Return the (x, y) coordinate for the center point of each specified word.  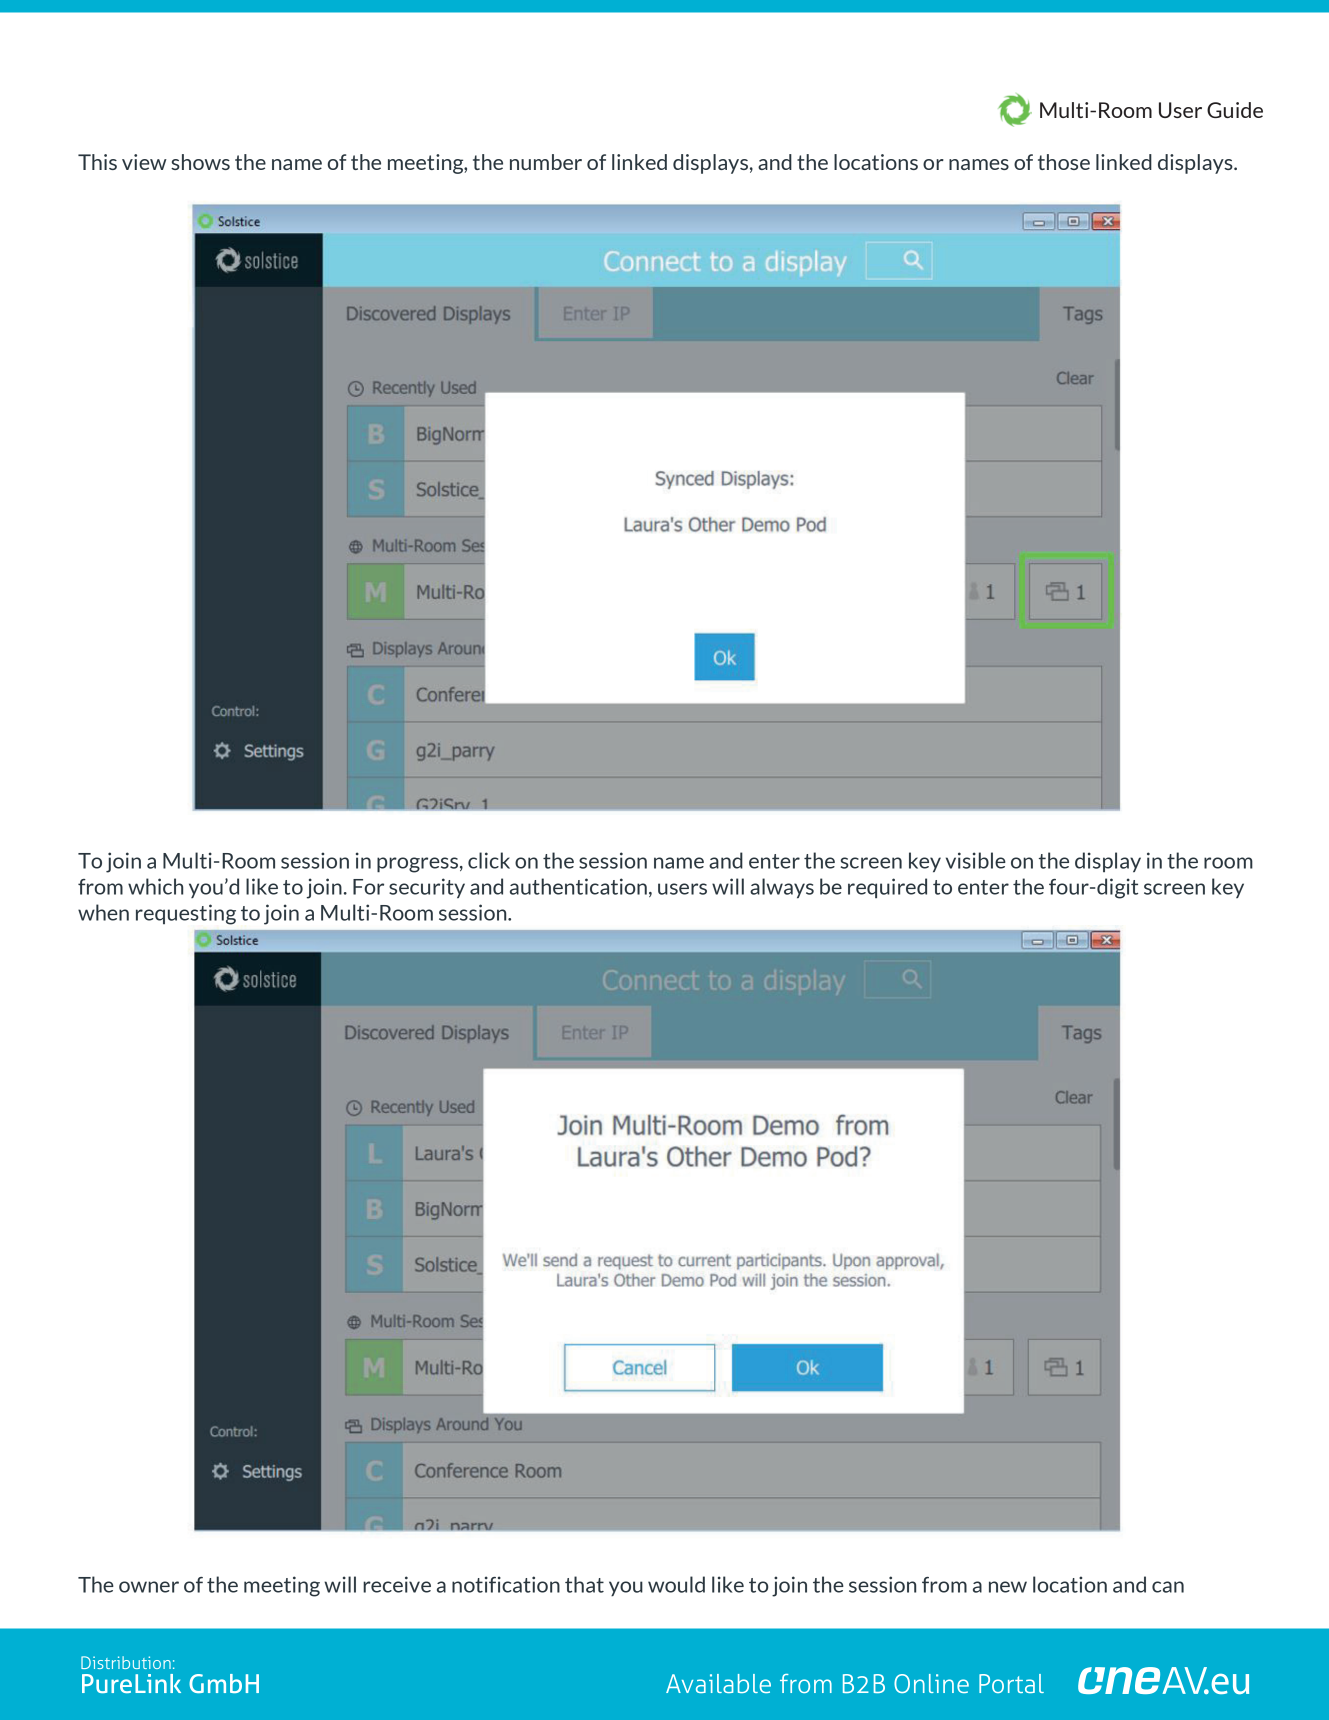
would (676, 1584)
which (155, 886)
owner (149, 1587)
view (144, 162)
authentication (578, 886)
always (782, 888)
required (887, 888)
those (1064, 162)
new (1008, 1587)
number (546, 162)
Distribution (126, 1662)
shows (200, 162)
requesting (186, 914)
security (427, 888)
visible (976, 860)
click (489, 860)
